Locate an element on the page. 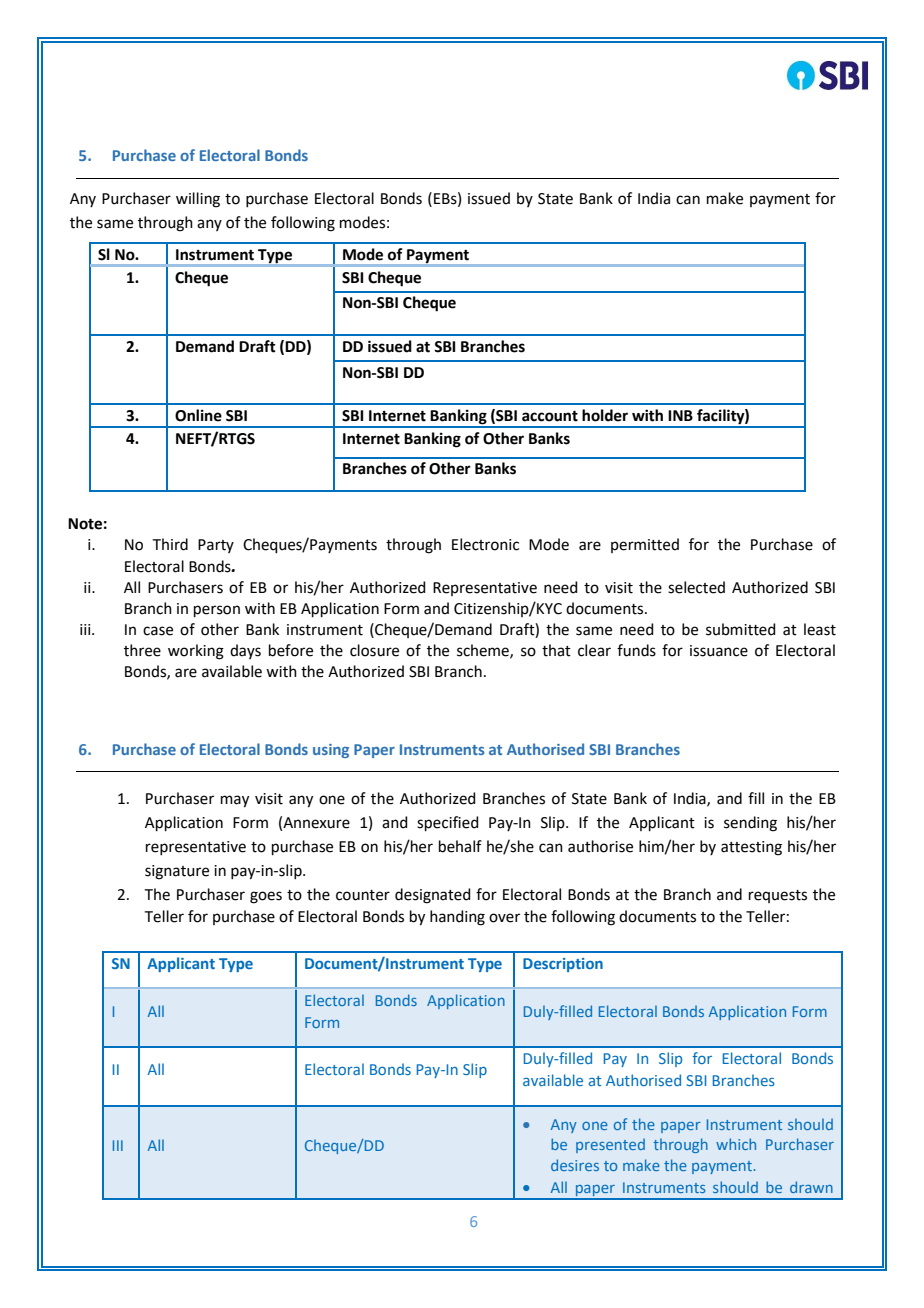 This image has height=1308, width=924. desires is located at coordinates (575, 1165).
